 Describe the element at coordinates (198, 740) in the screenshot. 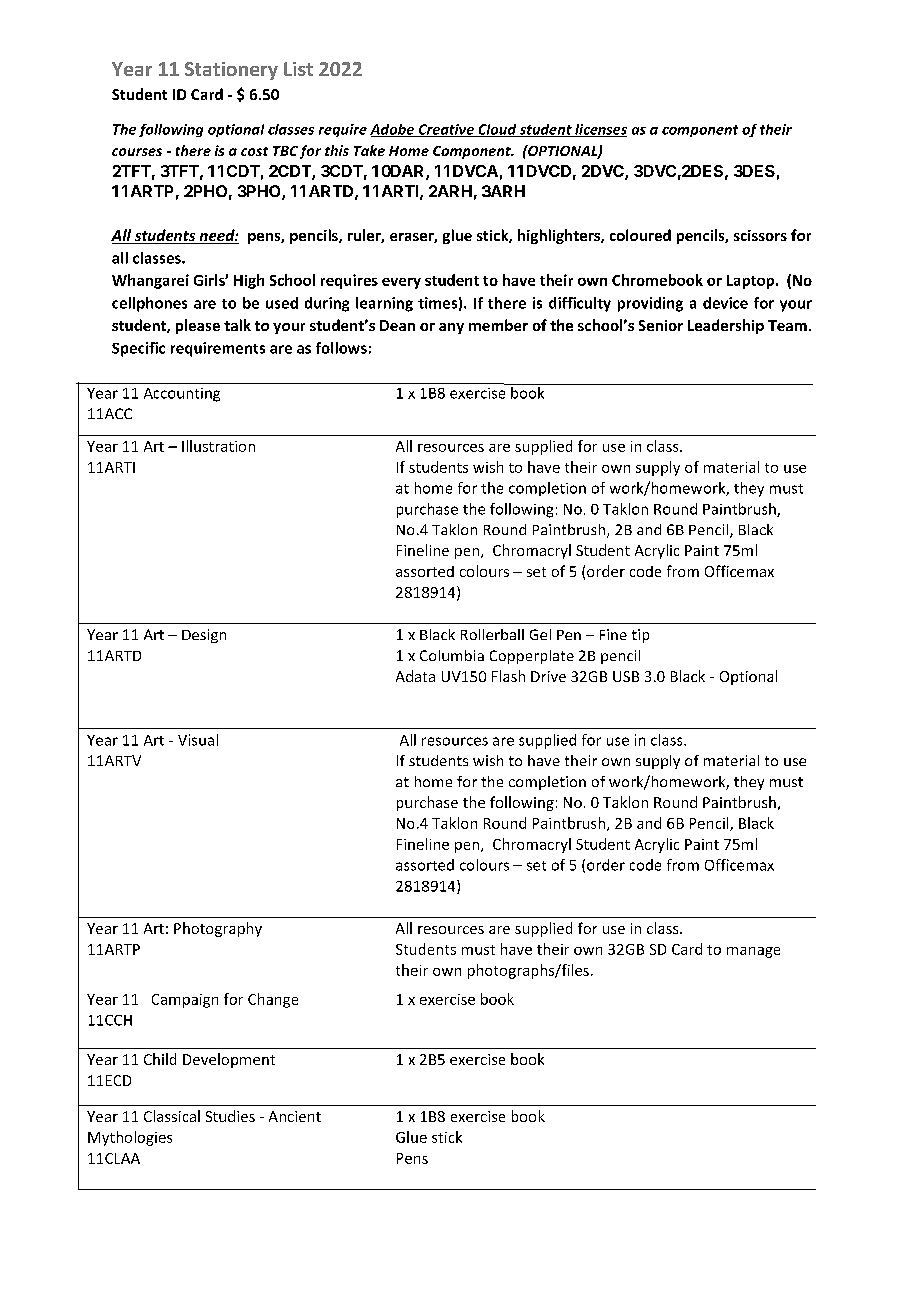

I see `Visual` at that location.
